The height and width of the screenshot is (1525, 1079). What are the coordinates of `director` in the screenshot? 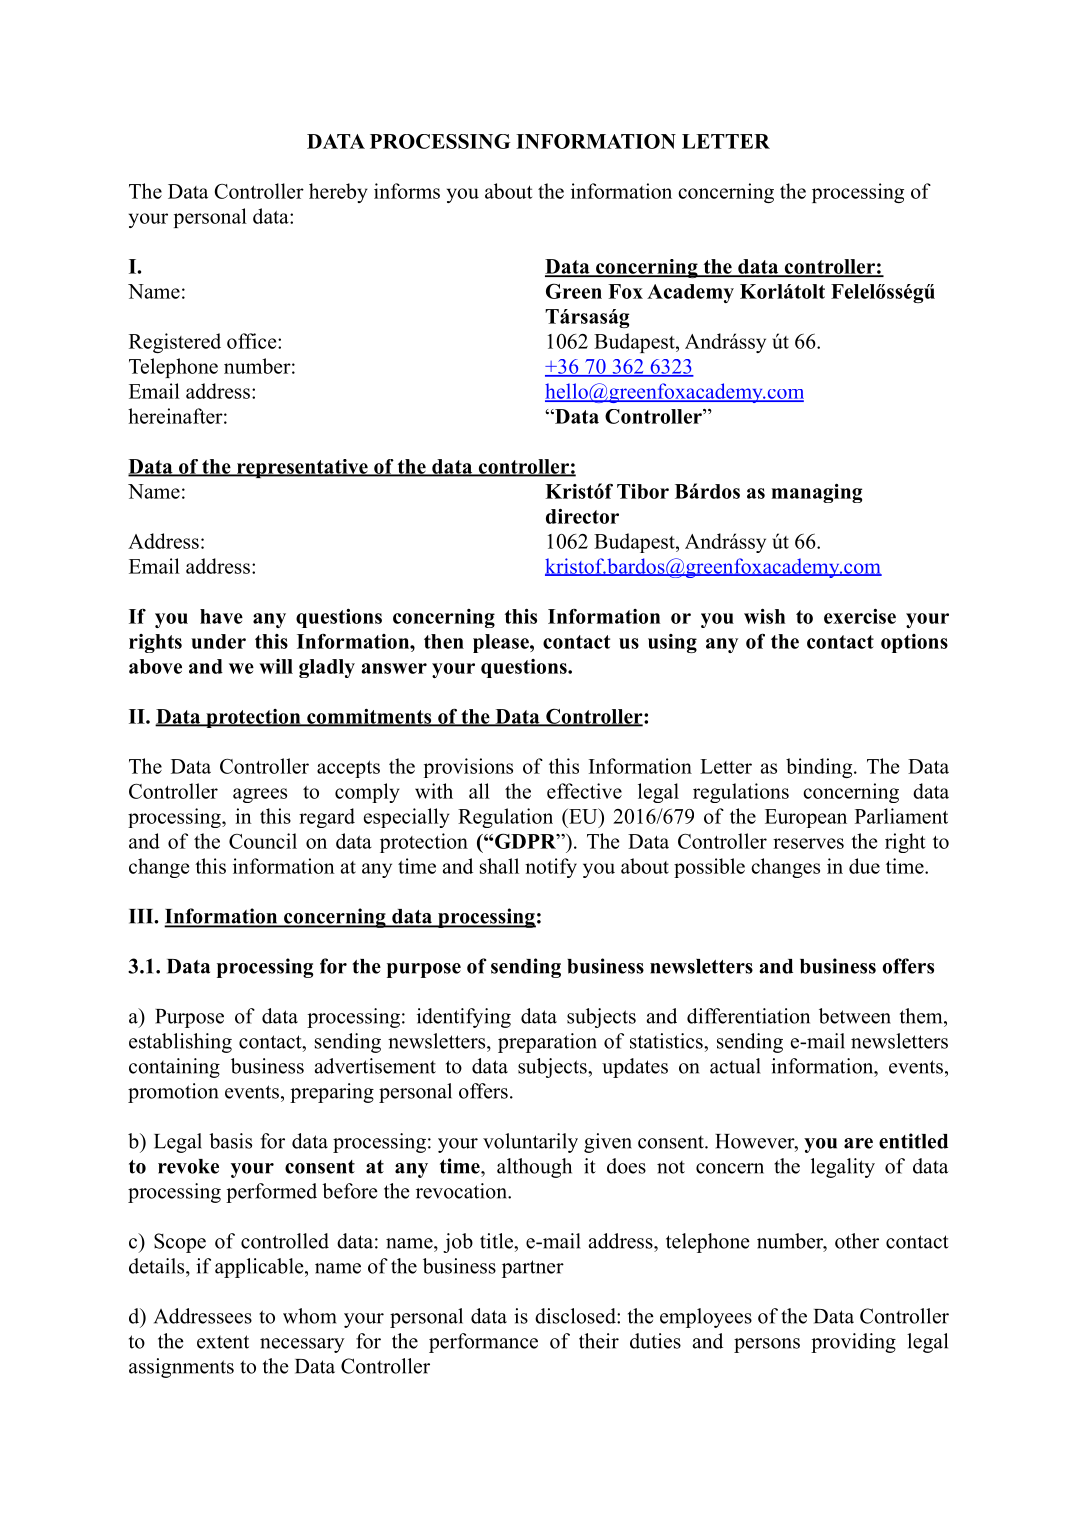 It's located at (582, 516).
